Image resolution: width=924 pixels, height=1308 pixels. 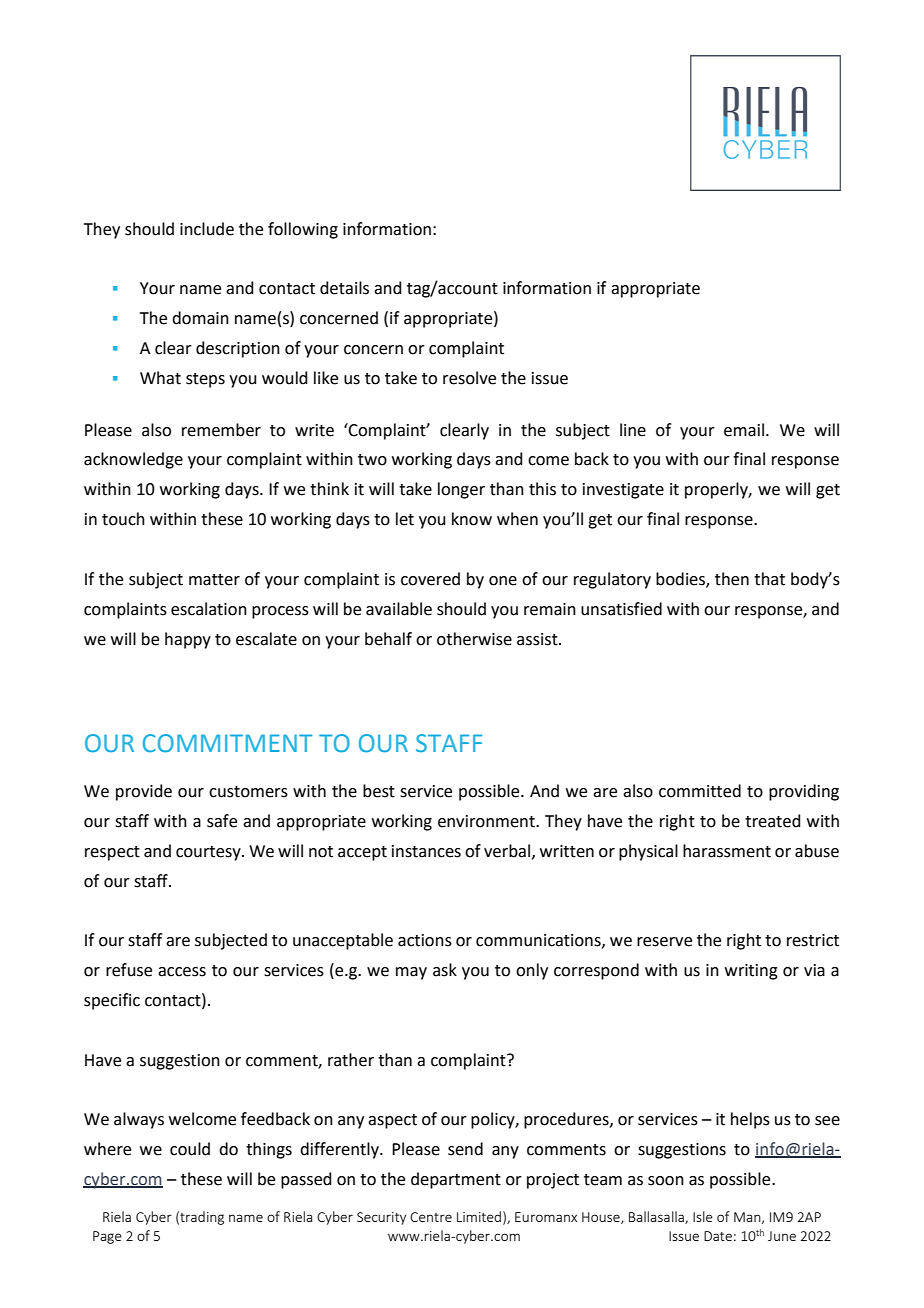 What do you see at coordinates (503, 581) in the image?
I see `one` at bounding box center [503, 581].
